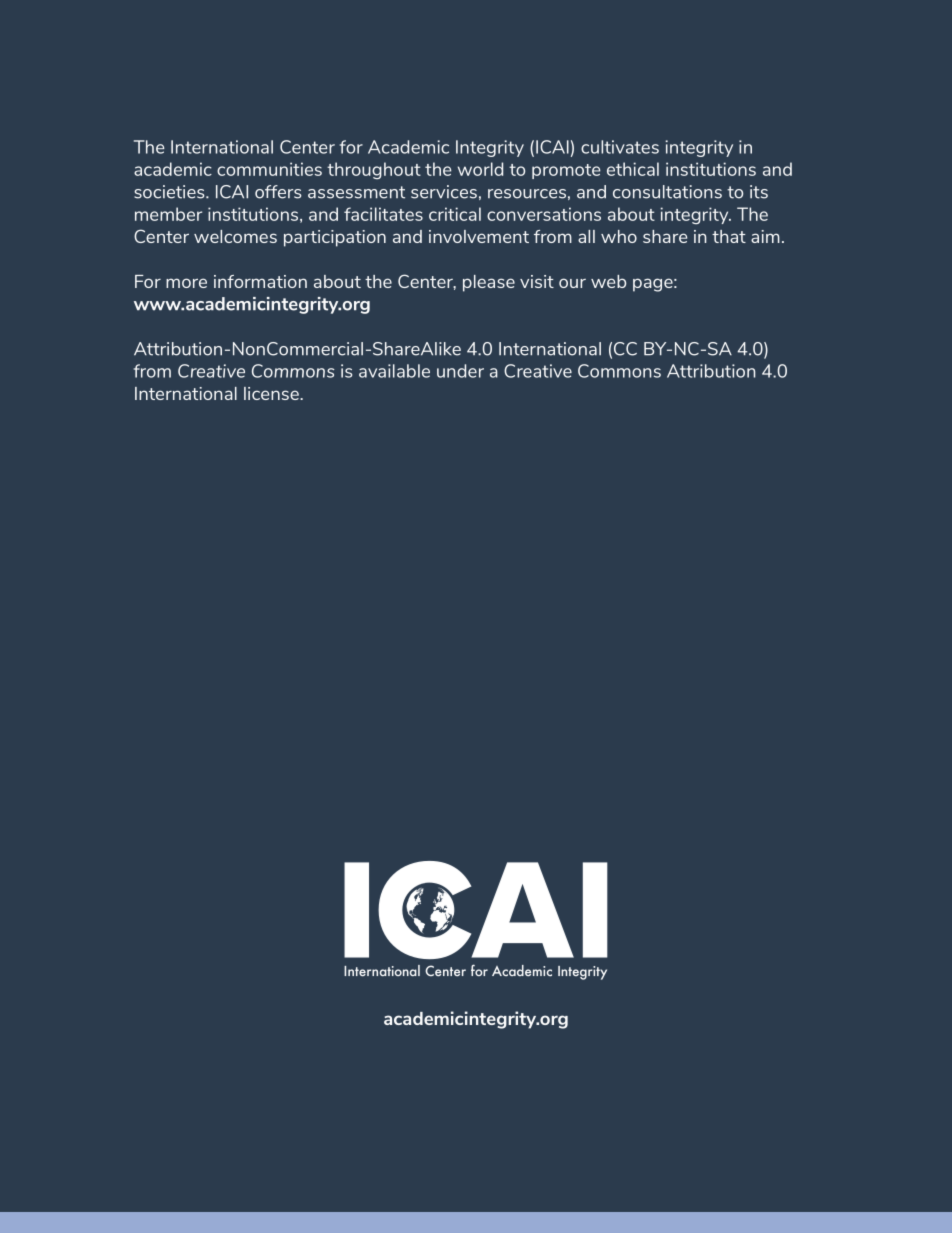 The image size is (952, 1233). Describe the element at coordinates (620, 147) in the page. I see `cultivates` at that location.
